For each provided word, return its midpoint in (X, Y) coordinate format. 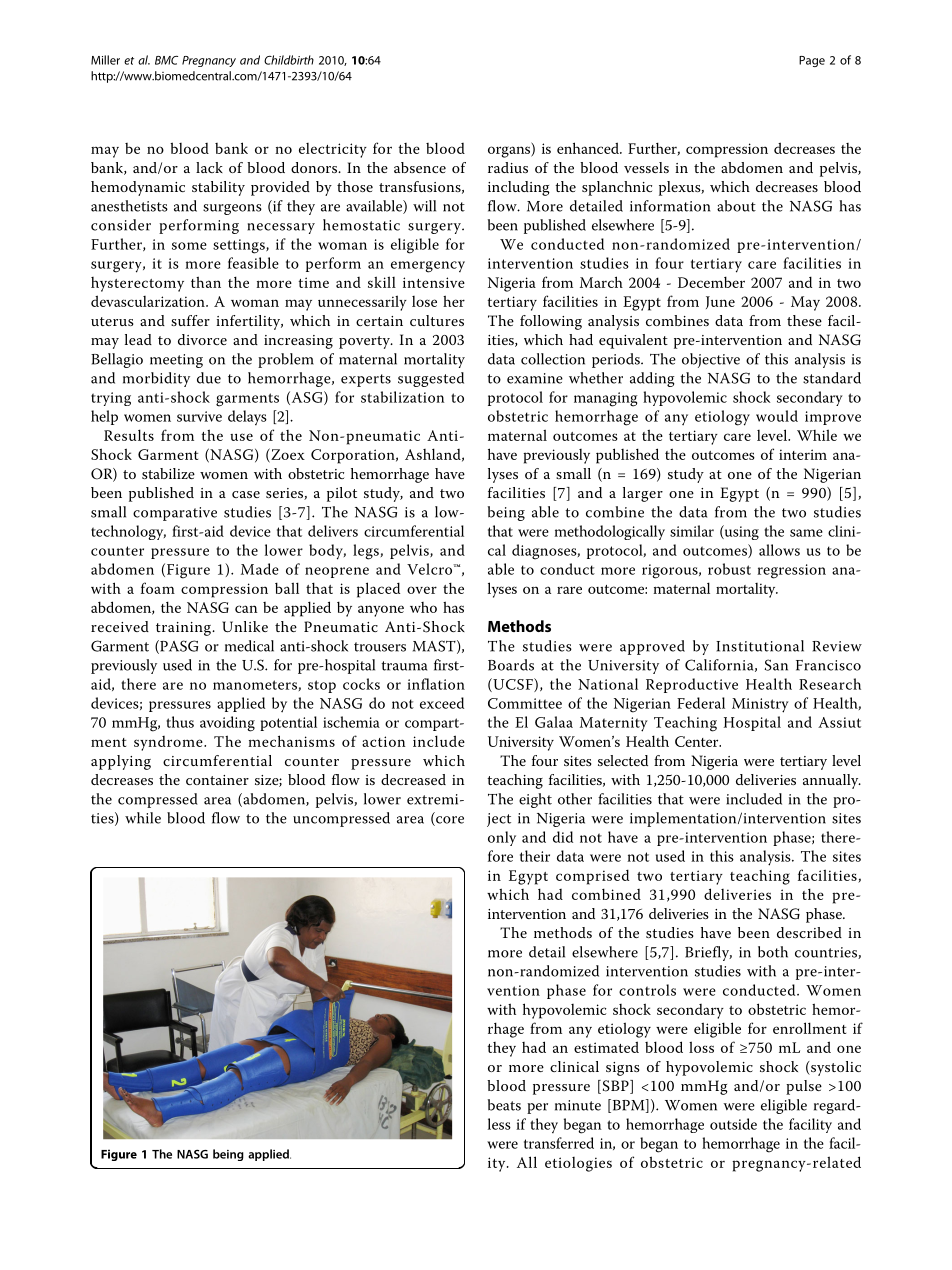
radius (508, 167)
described (809, 932)
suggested (431, 379)
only (502, 838)
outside (733, 1124)
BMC (166, 60)
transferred (559, 1143)
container (217, 780)
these (804, 320)
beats (504, 1105)
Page (812, 61)
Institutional (760, 646)
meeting (176, 361)
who (423, 607)
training (185, 629)
